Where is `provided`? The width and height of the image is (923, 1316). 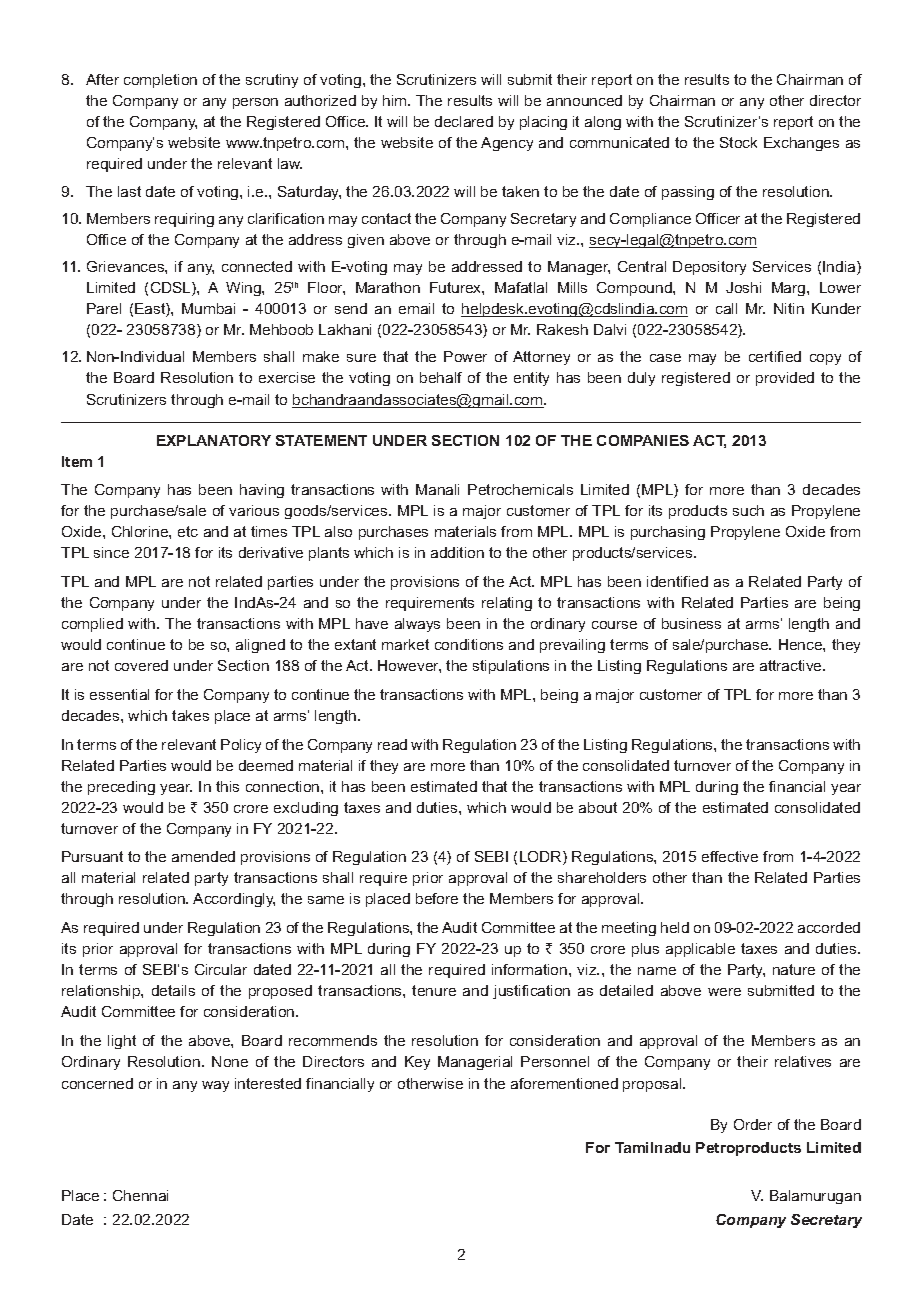 provided is located at coordinates (785, 379).
